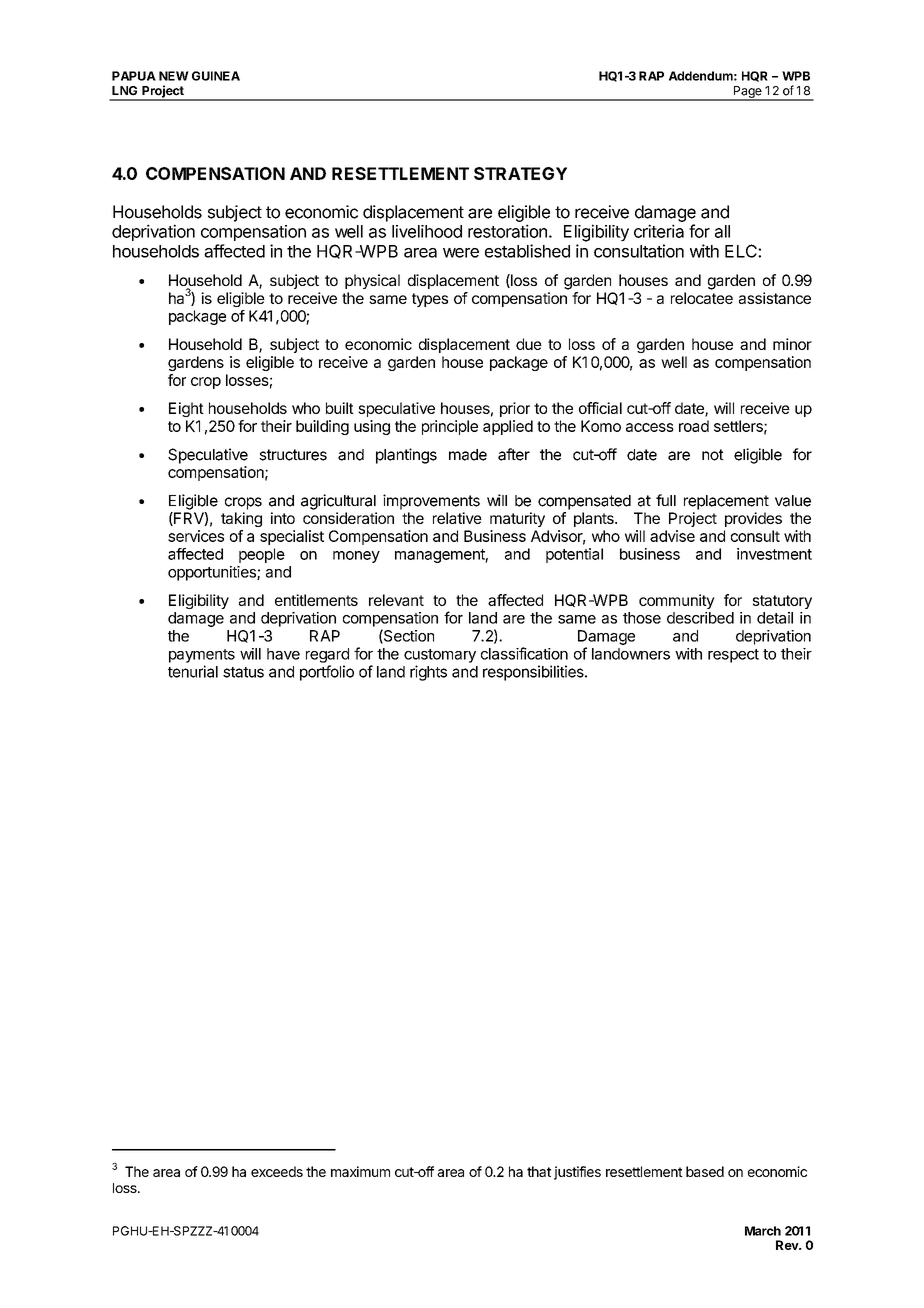 Image resolution: width=924 pixels, height=1308 pixels. Describe the element at coordinates (360, 1171) in the image. I see `maximum` at that location.
